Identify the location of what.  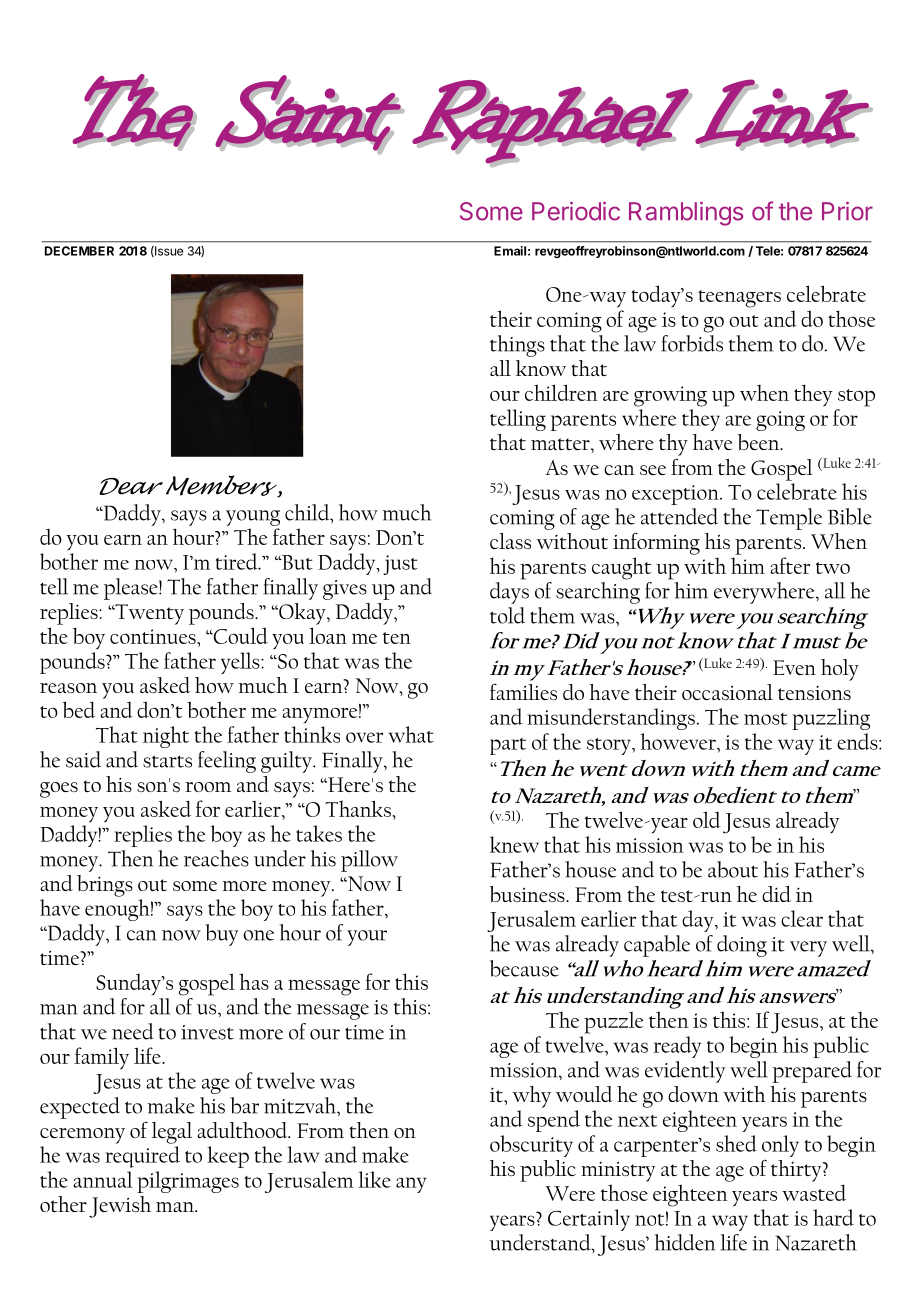
(411, 734).
